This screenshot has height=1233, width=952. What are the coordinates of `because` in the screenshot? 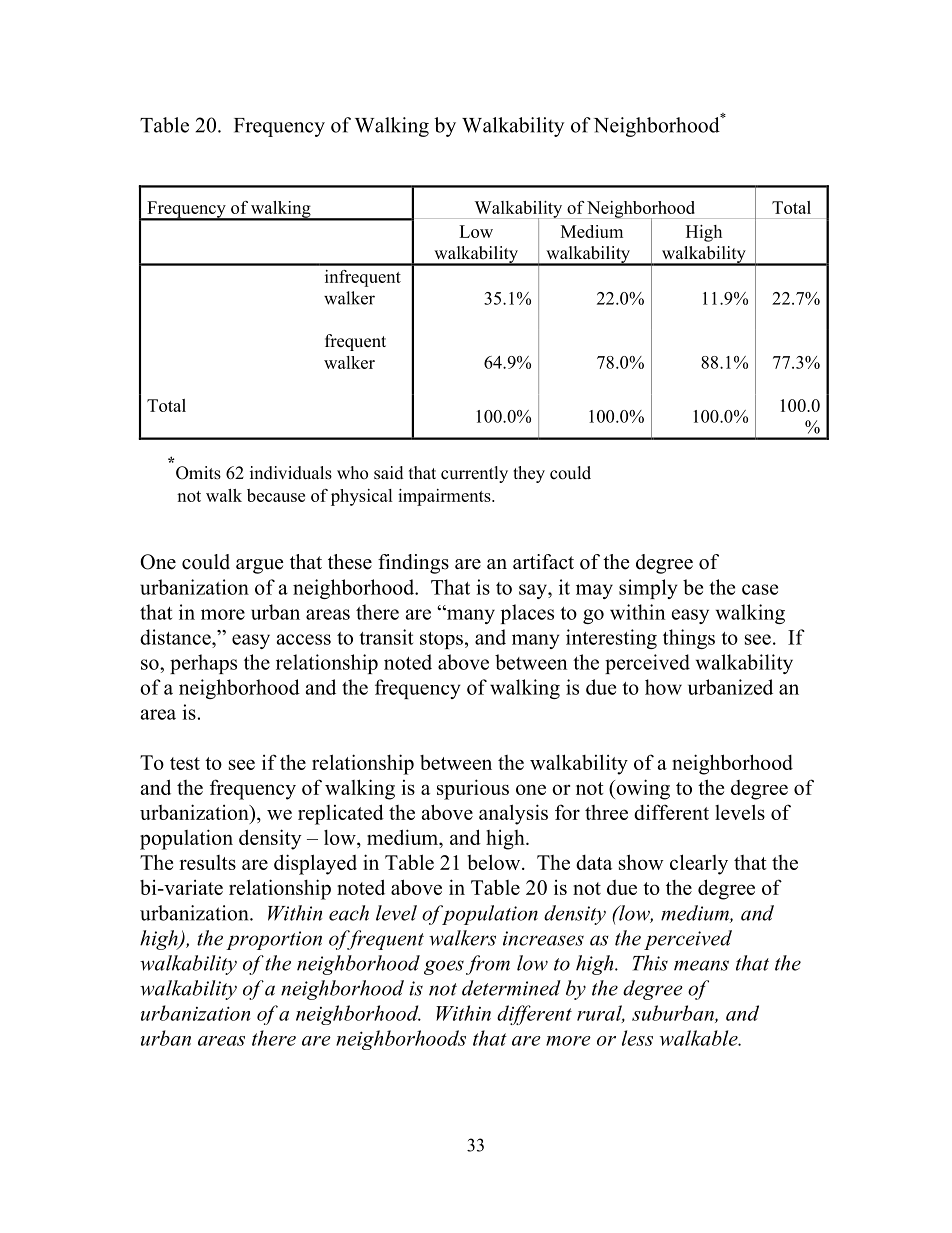 It's located at (276, 495).
